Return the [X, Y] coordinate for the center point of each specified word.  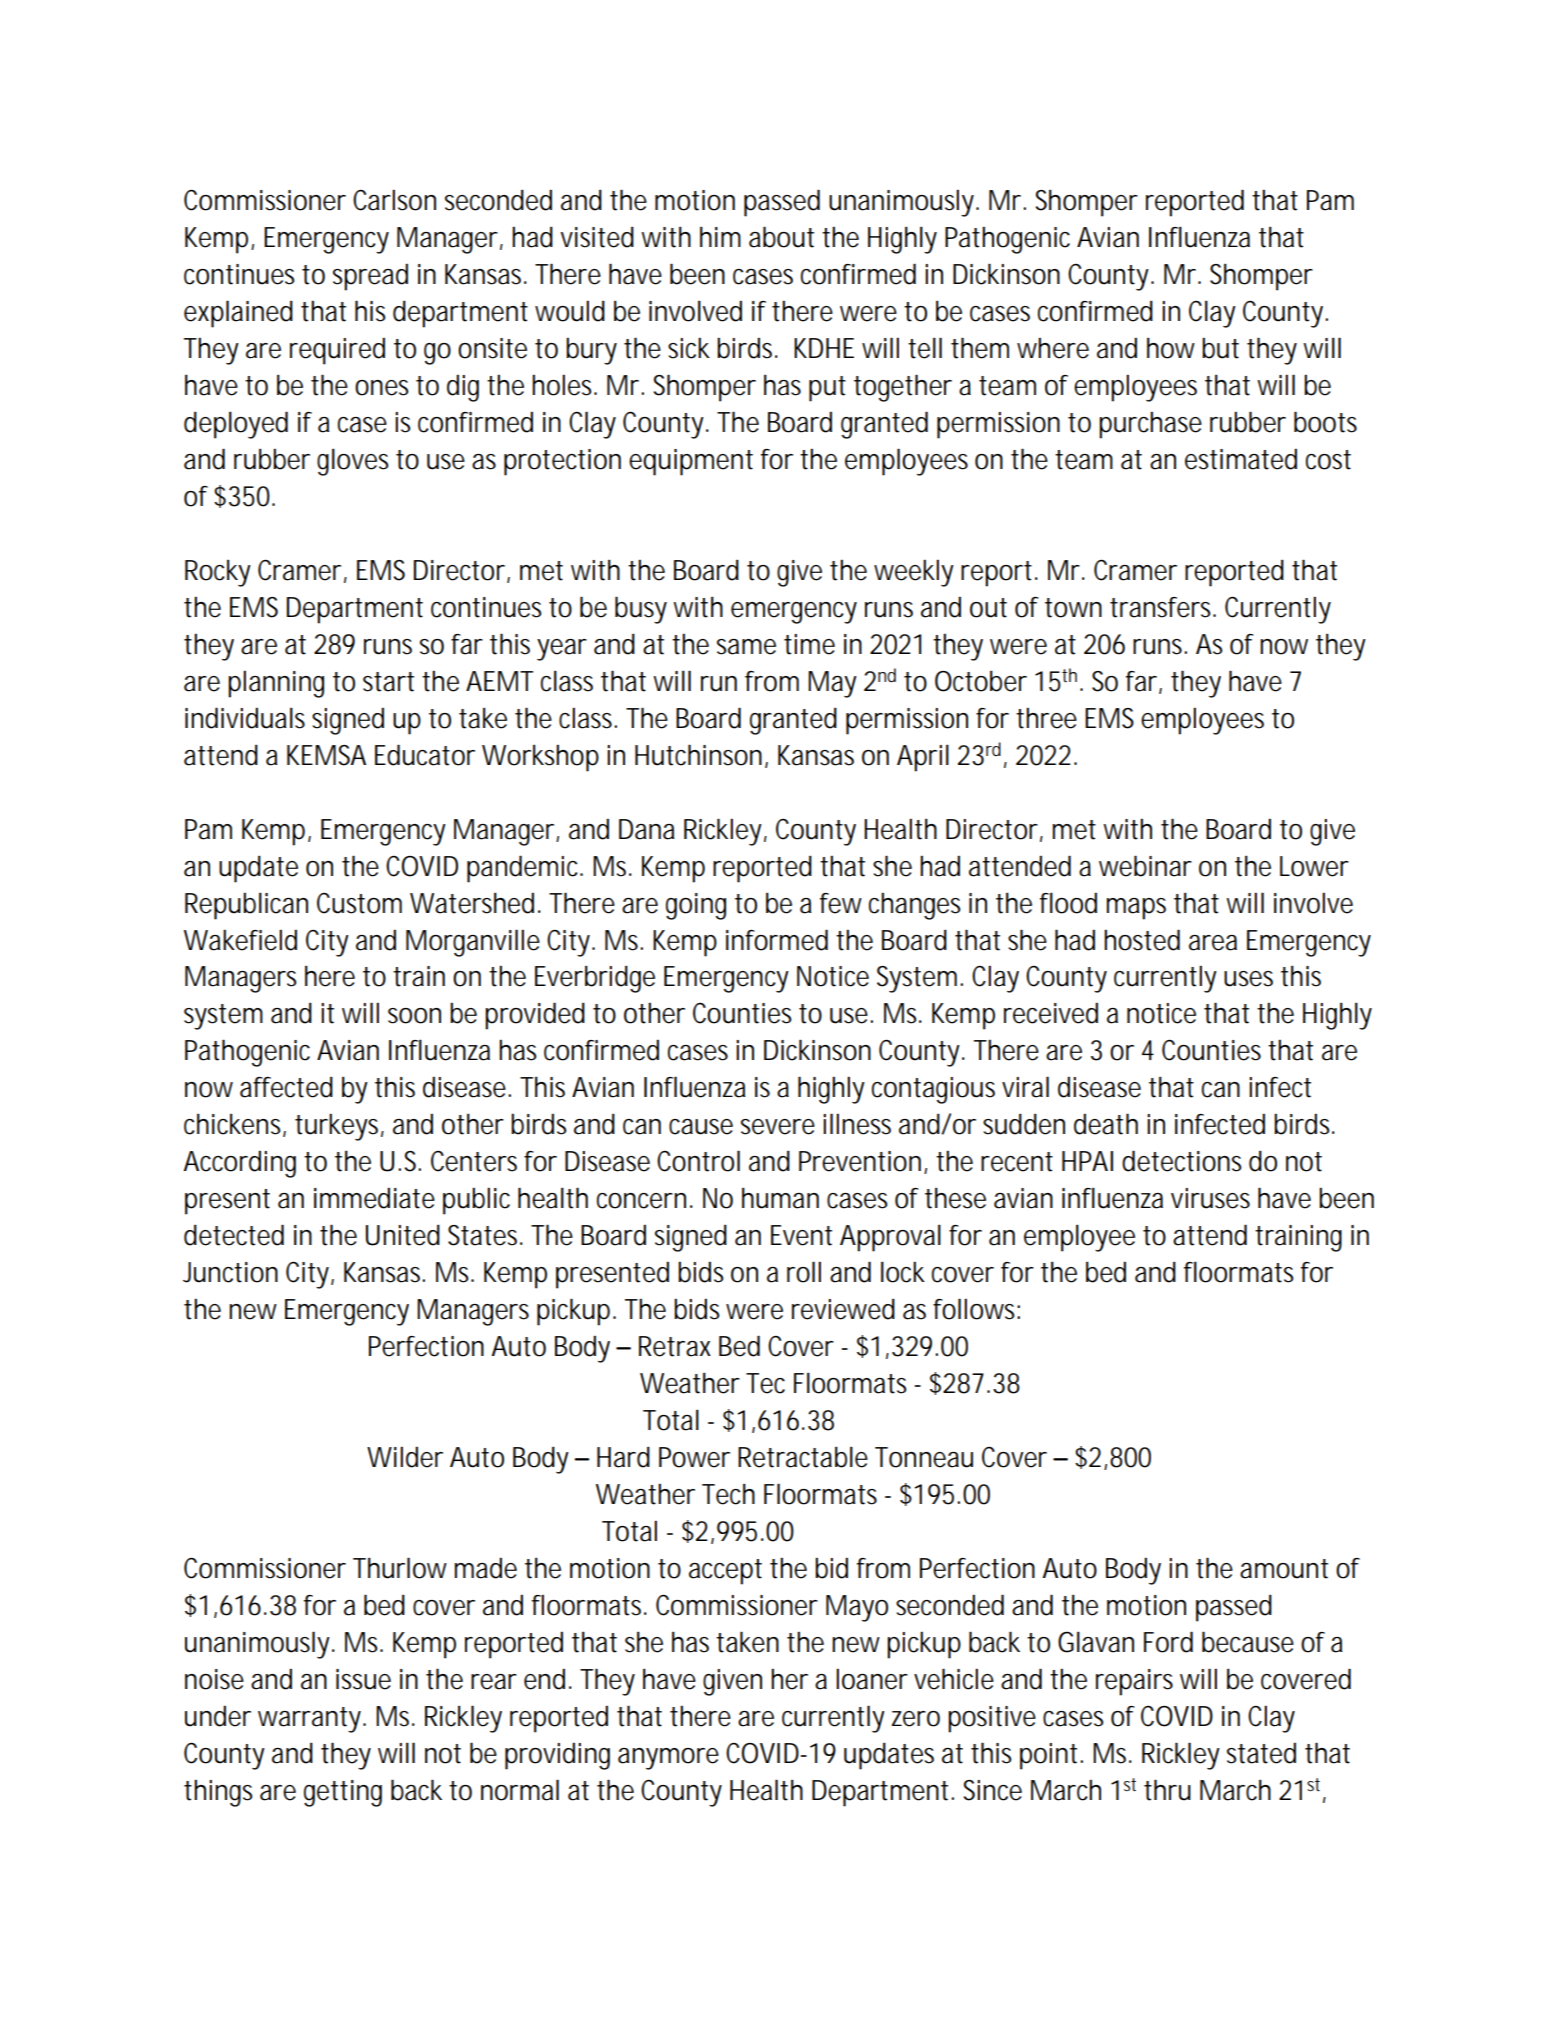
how [1171, 348]
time [809, 644]
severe [778, 1127]
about [781, 237]
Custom [359, 903]
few [841, 903]
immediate [374, 1198]
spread [370, 277]
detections [1182, 1161]
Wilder [405, 1457]
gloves [353, 462]
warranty [311, 1720]
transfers [1163, 607]
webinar [1145, 866]
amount [1284, 1569]
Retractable [803, 1457]
